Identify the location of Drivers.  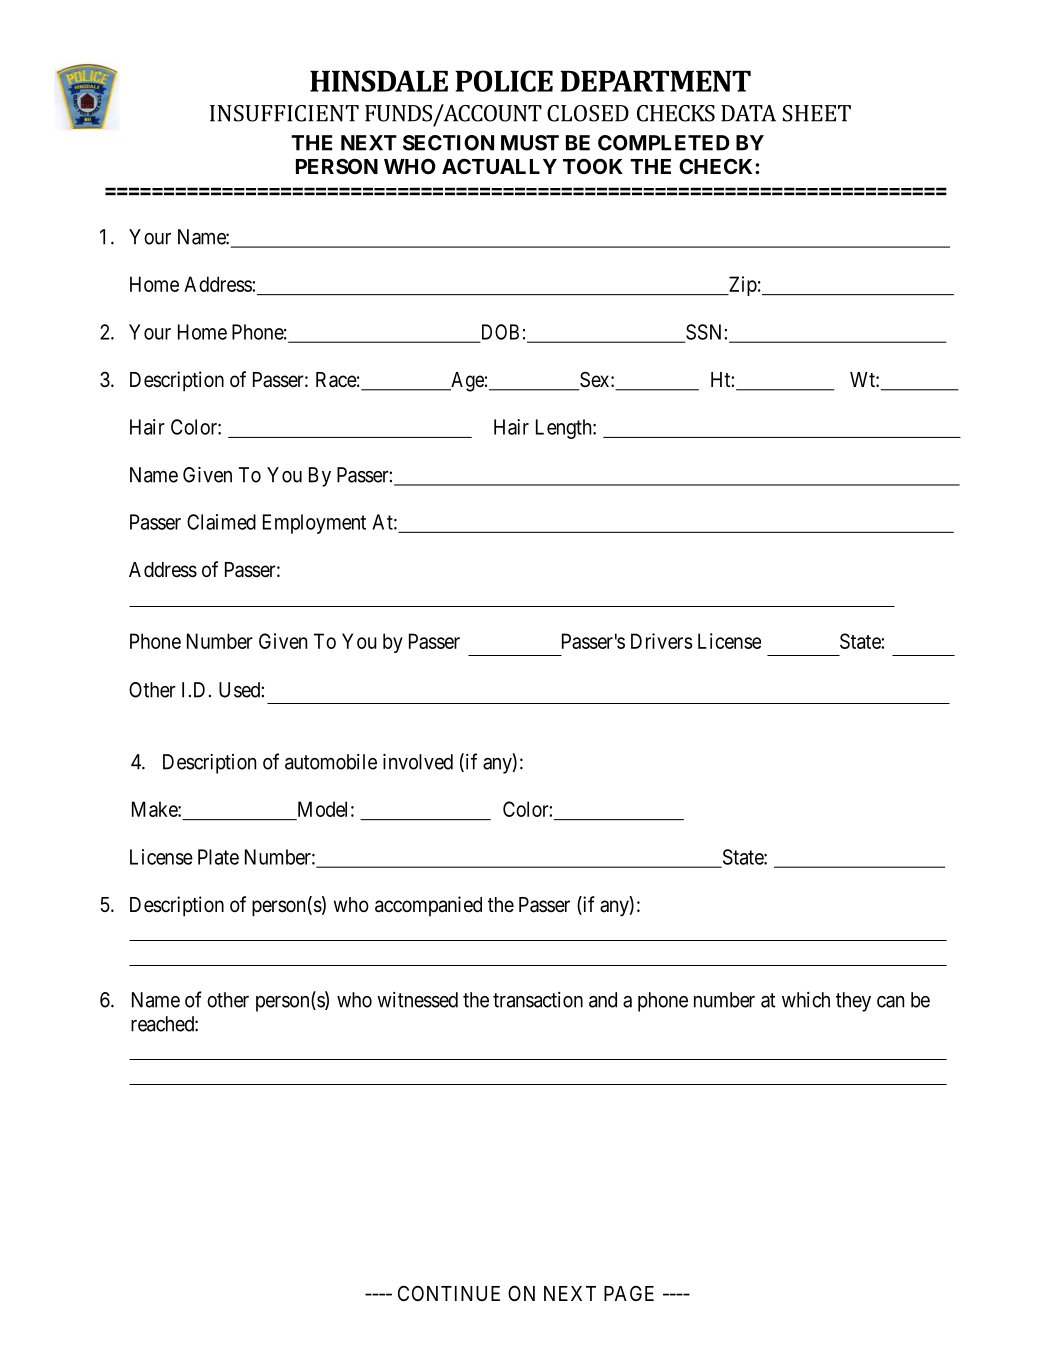
(662, 641).
